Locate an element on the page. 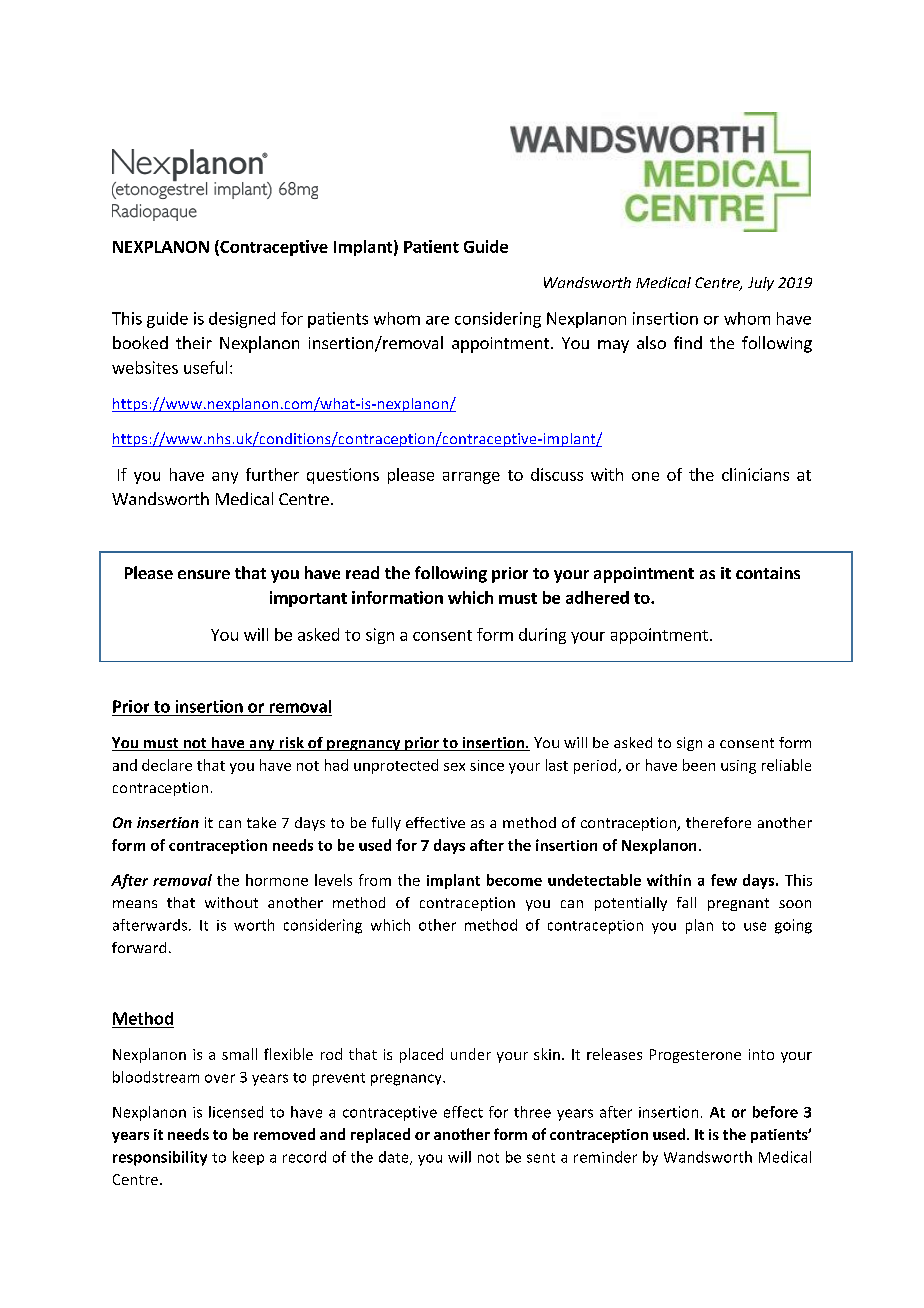 The height and width of the image is (1308, 924). find is located at coordinates (688, 342).
